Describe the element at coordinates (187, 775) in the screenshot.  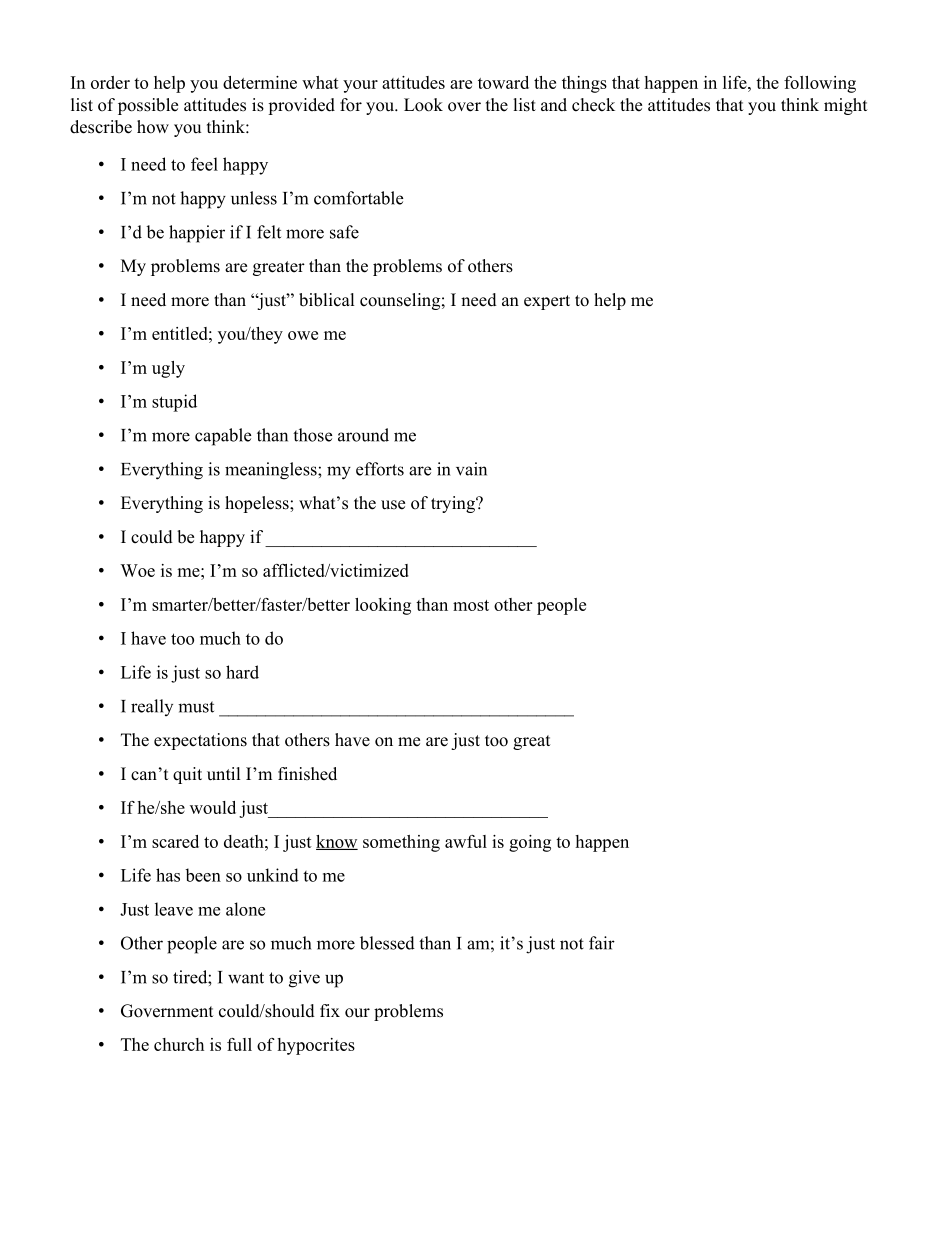
I see `quit` at that location.
